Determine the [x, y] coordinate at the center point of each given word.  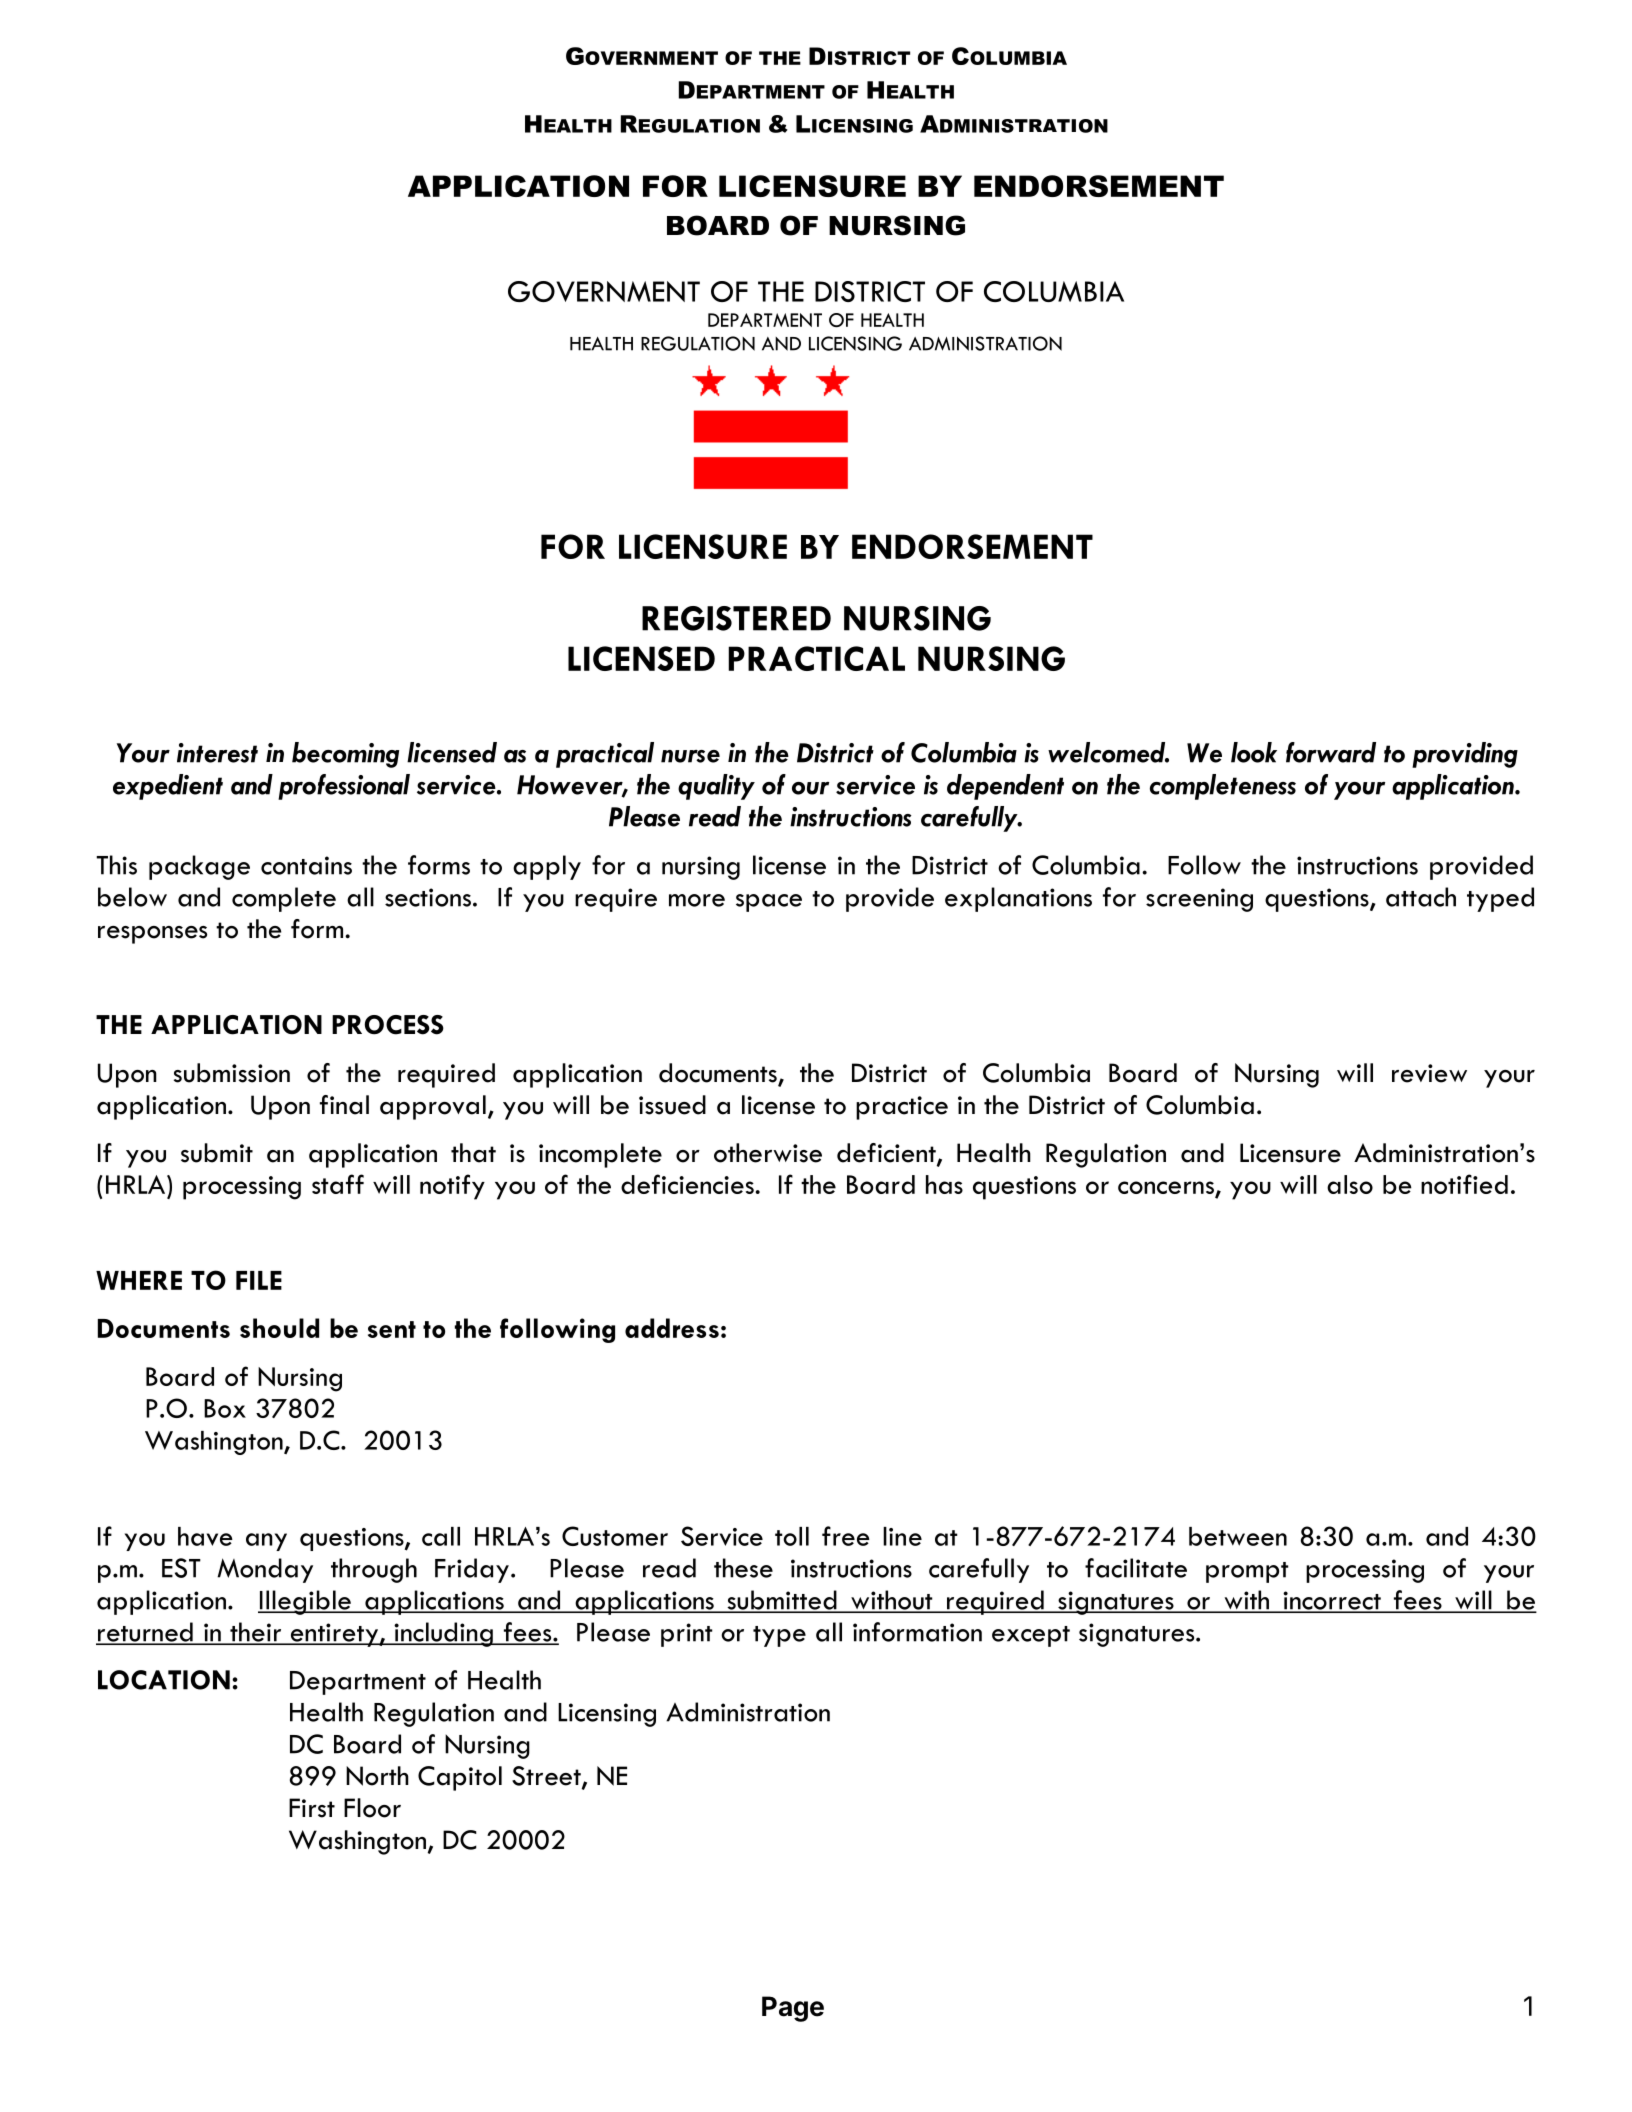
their [256, 1633]
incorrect [1332, 1601]
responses [152, 935]
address [672, 1328]
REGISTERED [736, 618]
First [312, 1808]
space [769, 903]
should [279, 1328]
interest [217, 753]
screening [1199, 900]
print [687, 1635]
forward [1331, 752]
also [1350, 1184]
